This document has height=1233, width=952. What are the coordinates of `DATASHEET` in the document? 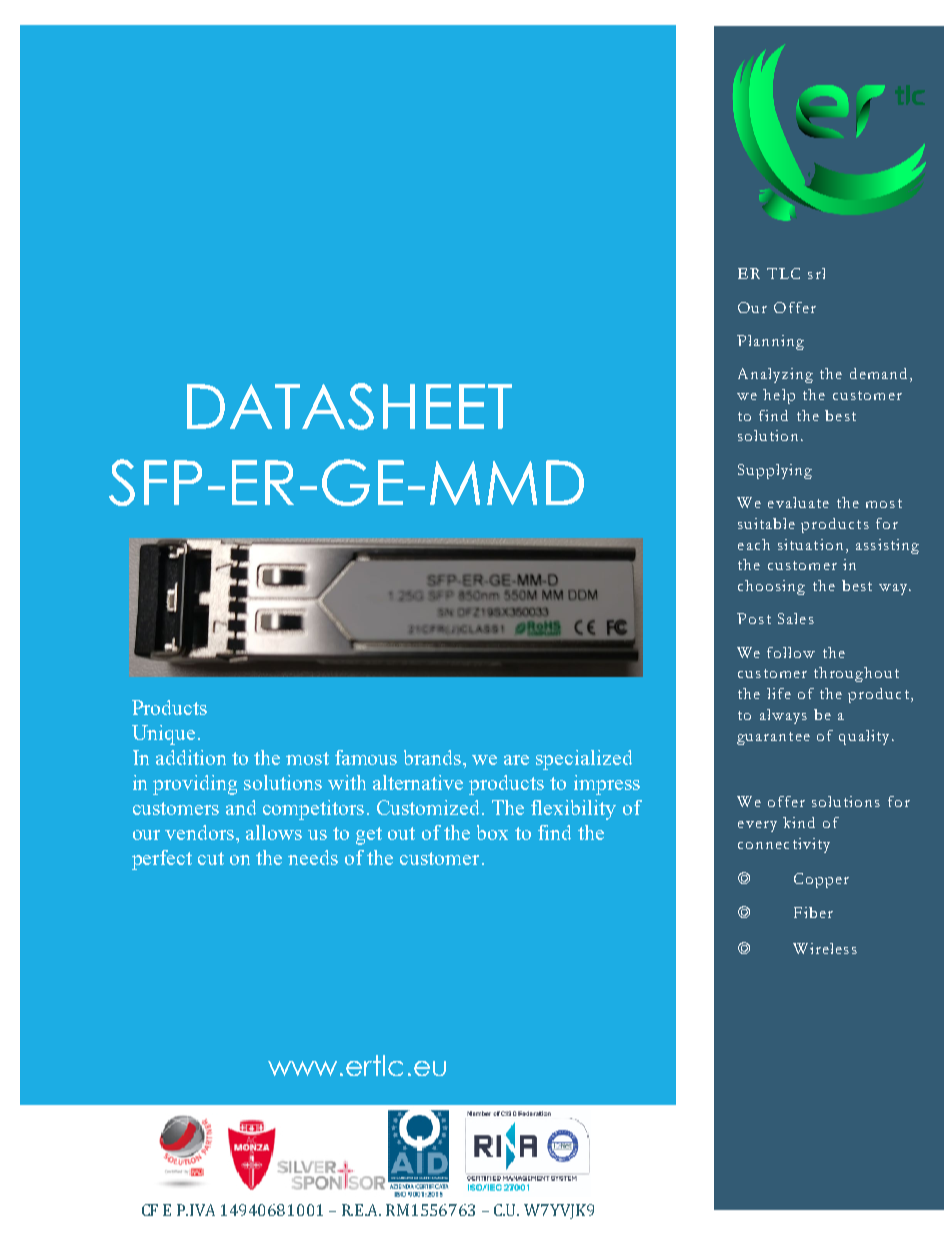 It's located at (349, 406).
